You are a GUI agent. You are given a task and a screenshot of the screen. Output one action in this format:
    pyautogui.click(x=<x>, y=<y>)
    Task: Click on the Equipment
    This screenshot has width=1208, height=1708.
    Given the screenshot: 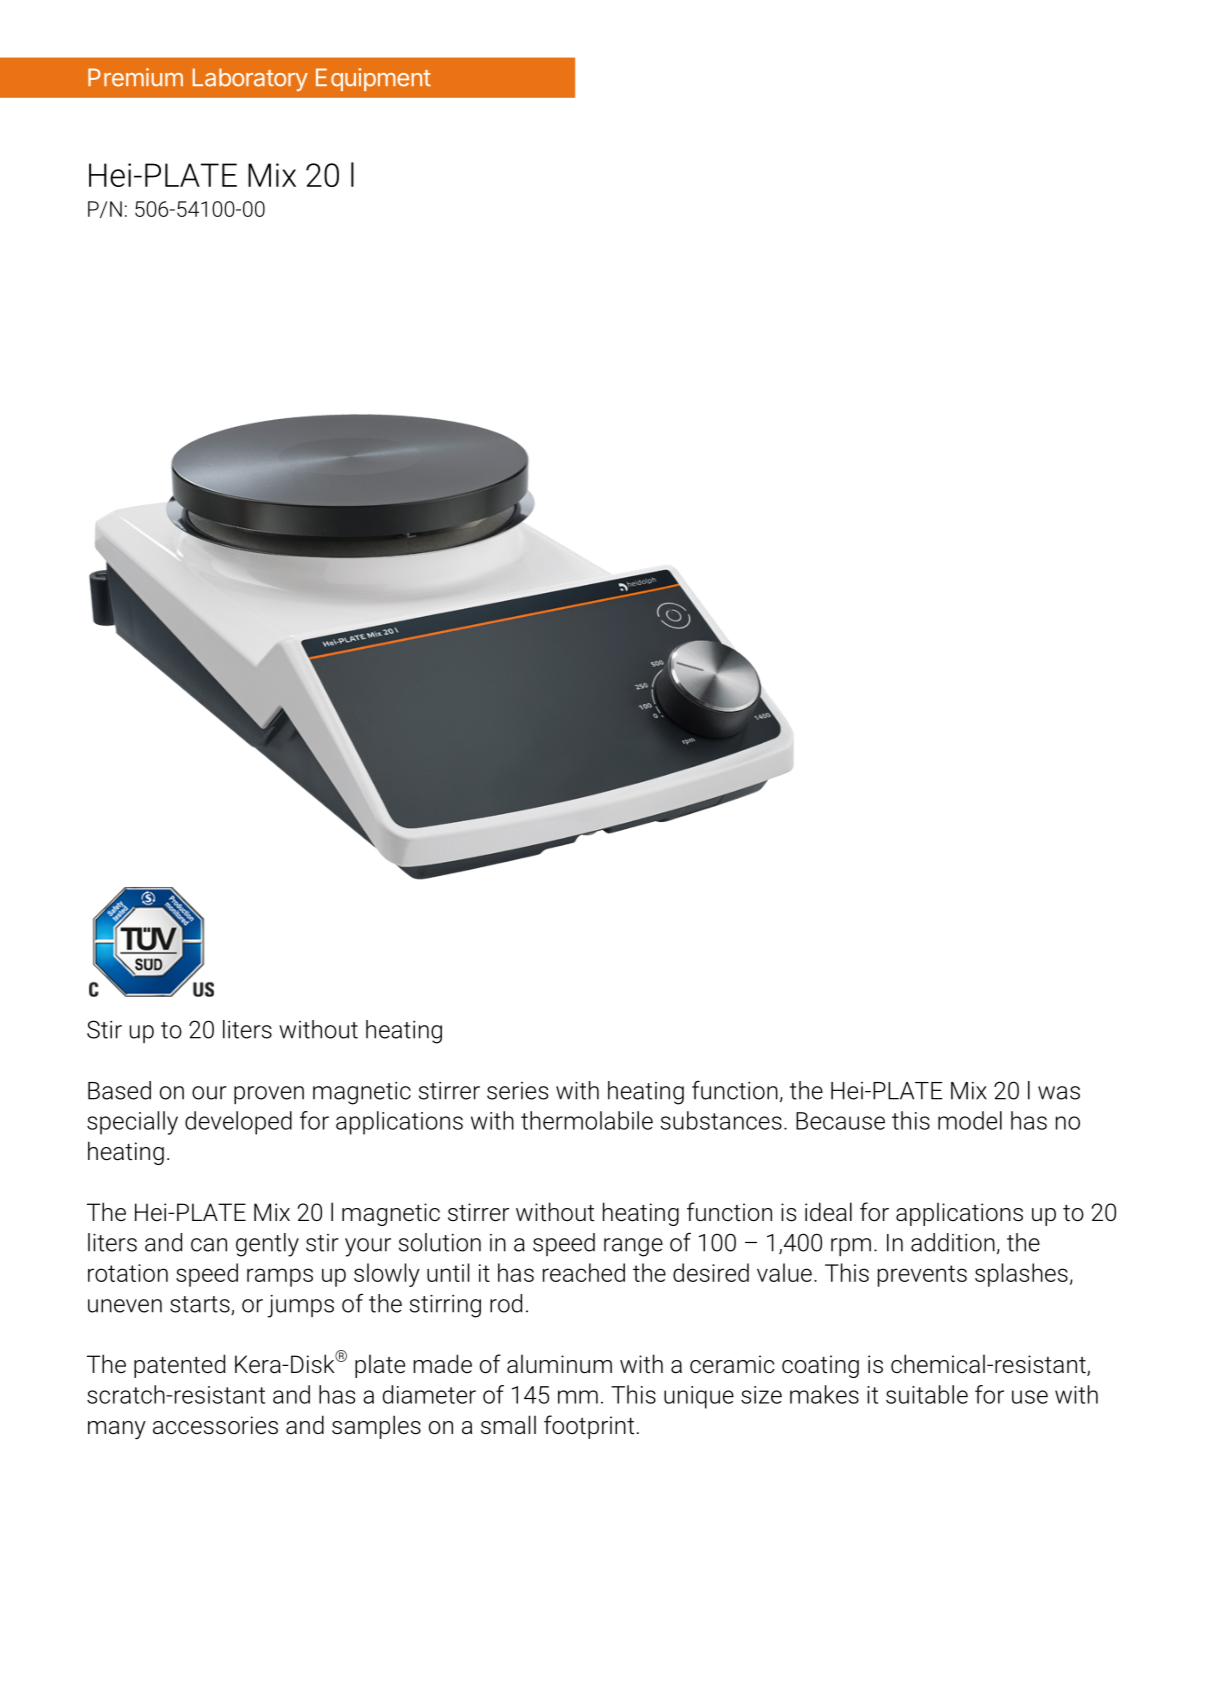 What is the action you would take?
    pyautogui.click(x=373, y=79)
